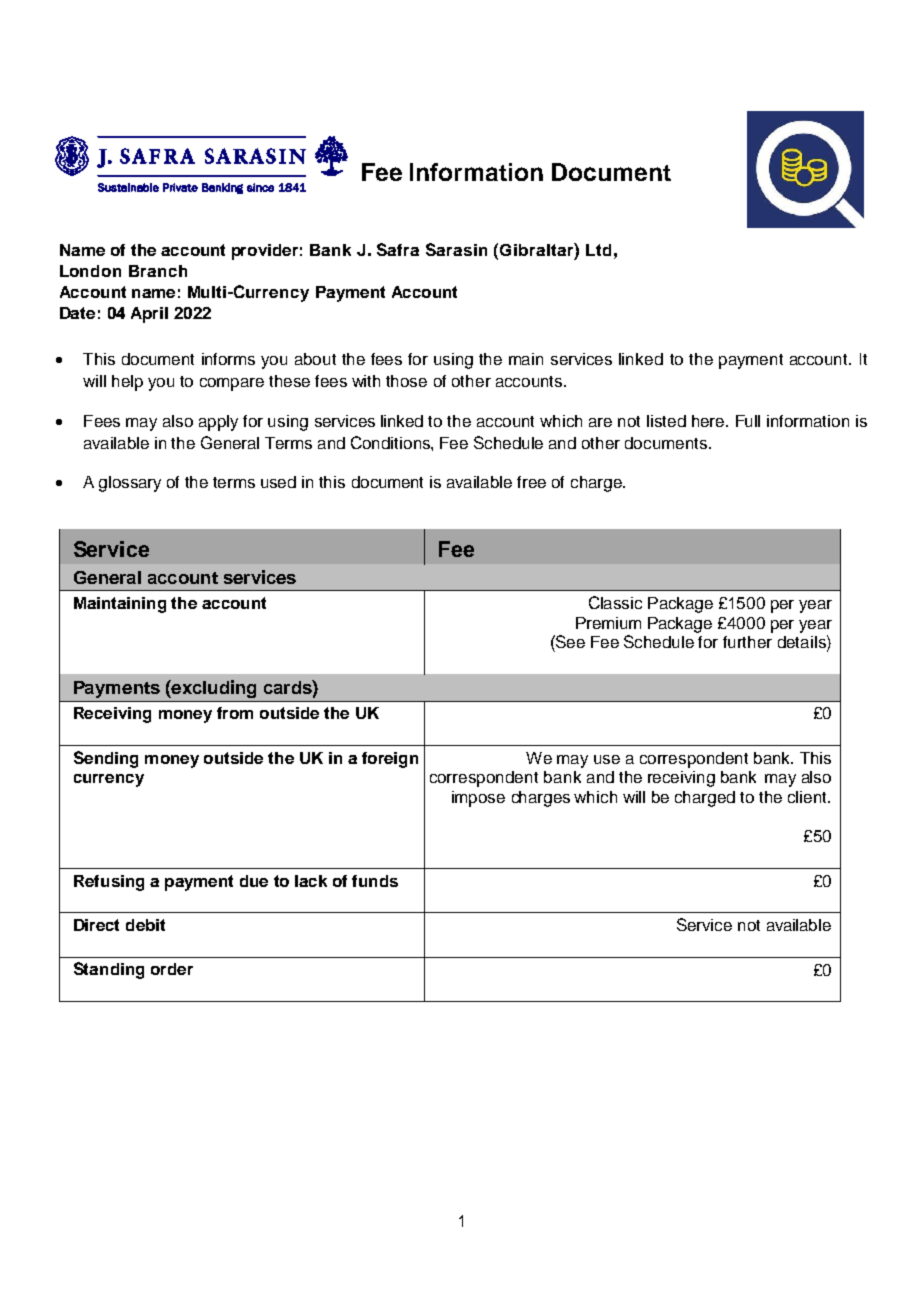 Image resolution: width=924 pixels, height=1307 pixels. What do you see at coordinates (709, 421) in the image?
I see `here` at bounding box center [709, 421].
